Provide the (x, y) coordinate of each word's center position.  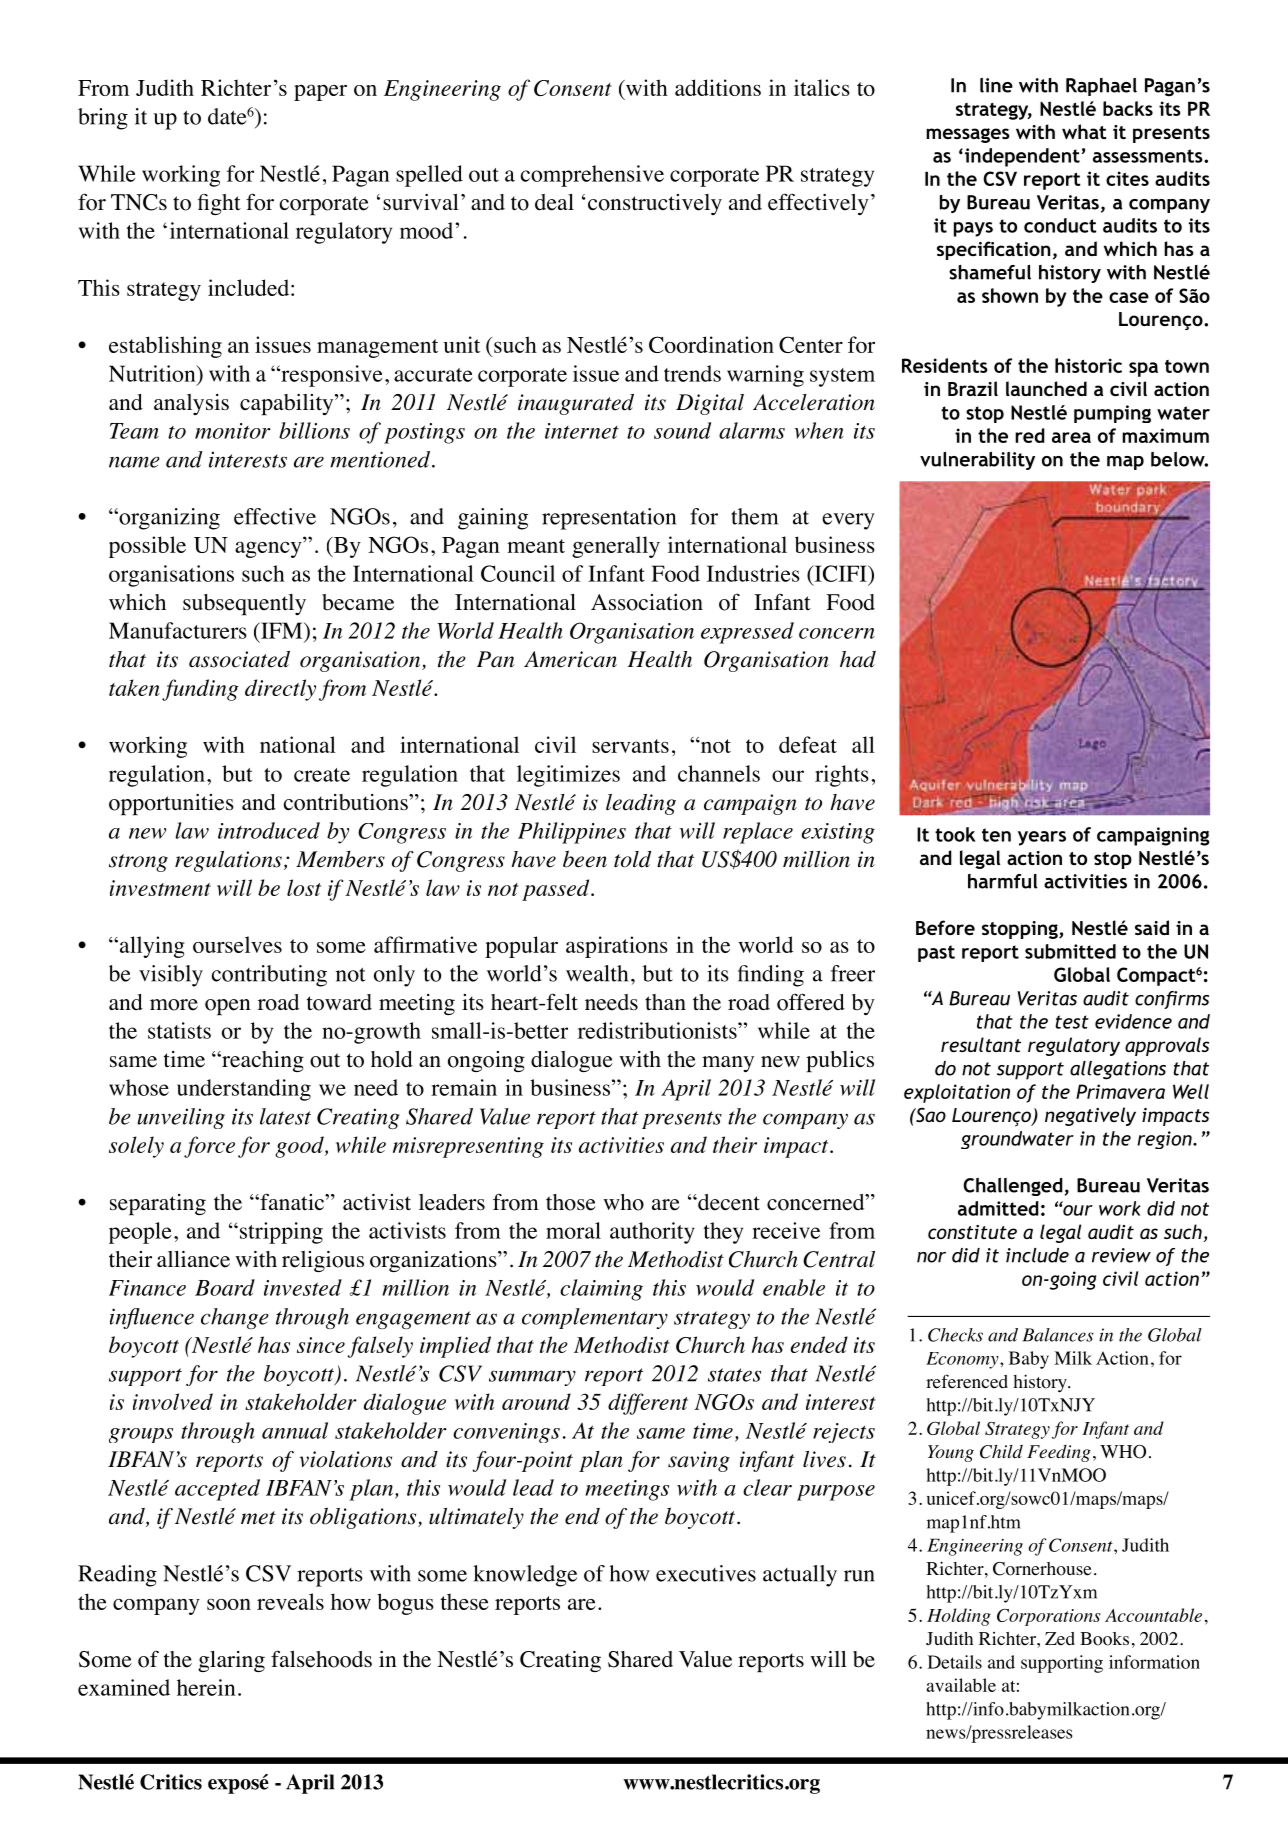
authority (652, 1233)
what (1084, 131)
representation (609, 519)
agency (268, 549)
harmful (1002, 881)
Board (225, 1287)
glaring (231, 1661)
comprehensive (592, 176)
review (1121, 1255)
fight (219, 204)
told (632, 859)
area (1071, 437)
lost (304, 887)
